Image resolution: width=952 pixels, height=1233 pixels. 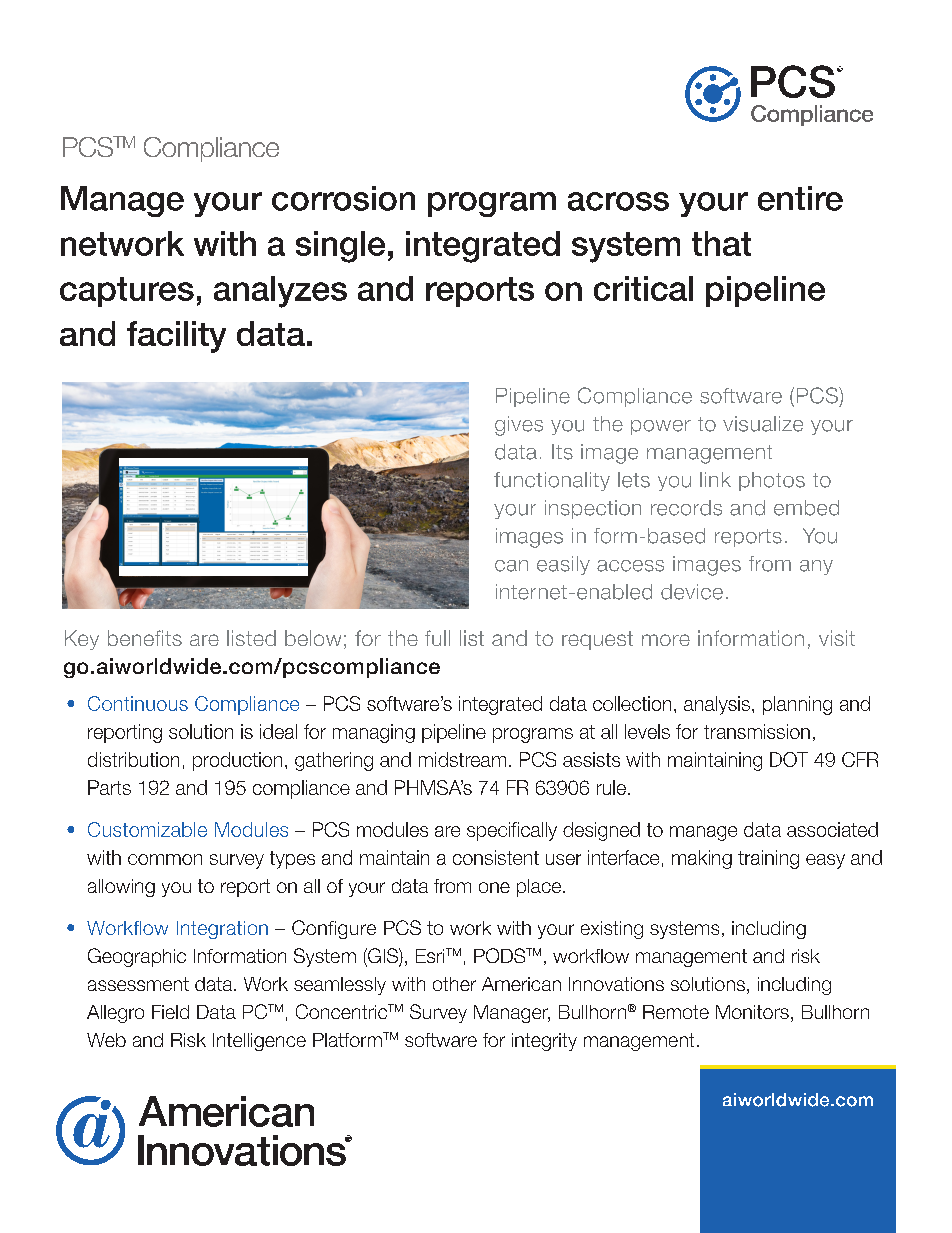 What do you see at coordinates (145, 638) in the screenshot?
I see `benefits` at bounding box center [145, 638].
